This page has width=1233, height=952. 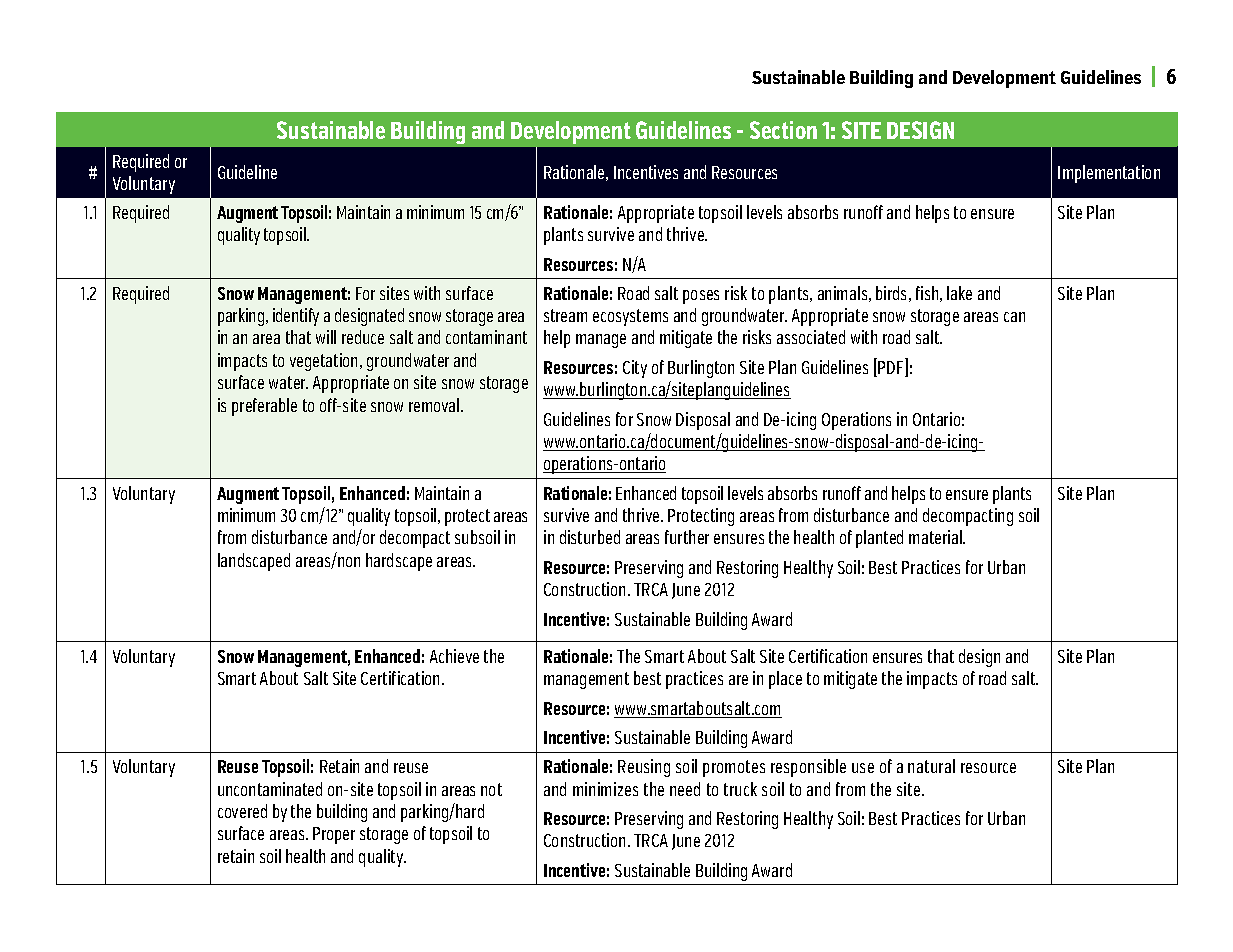 I want to click on Implementation, so click(x=1109, y=174).
